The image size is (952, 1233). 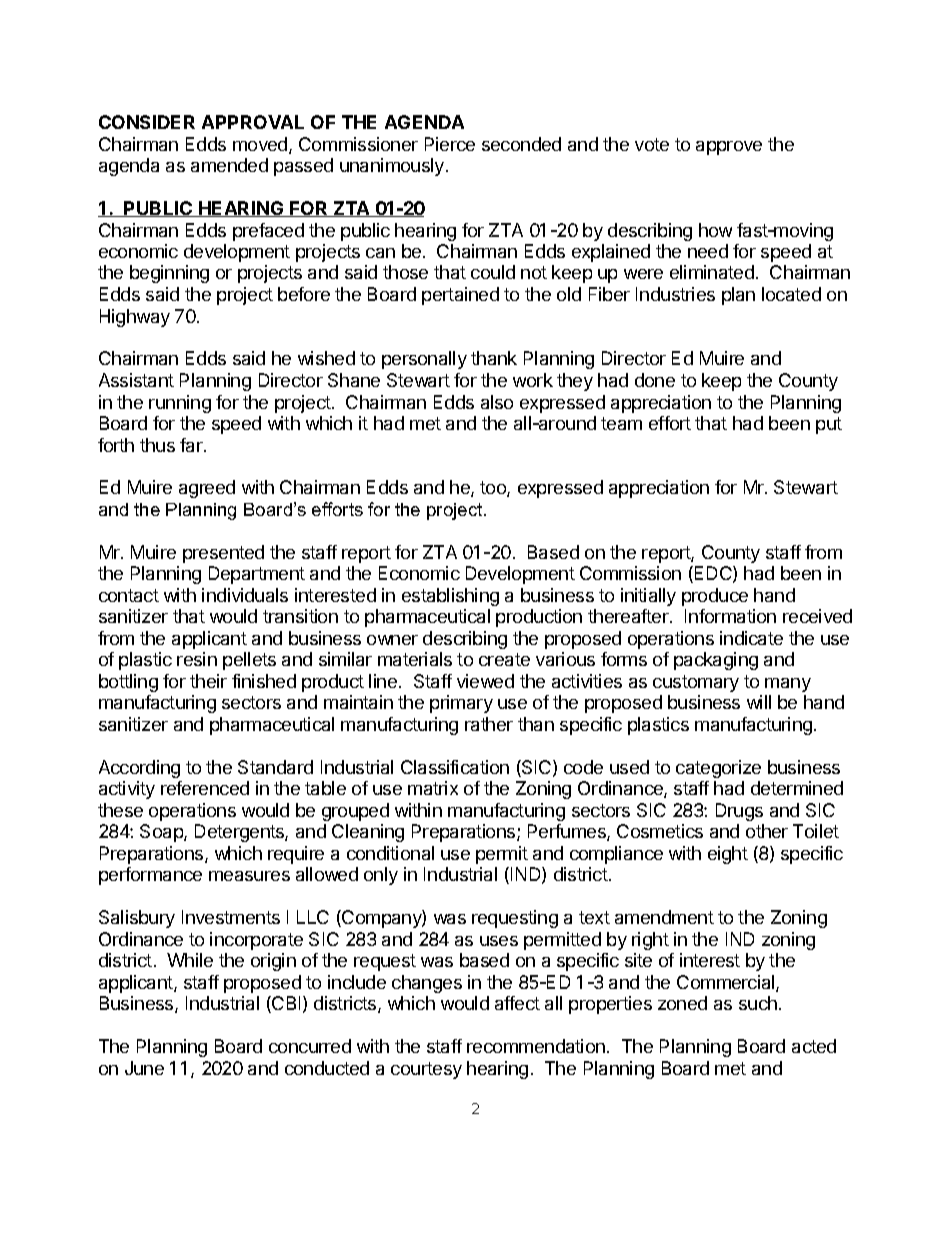 I want to click on amended, so click(x=229, y=165).
